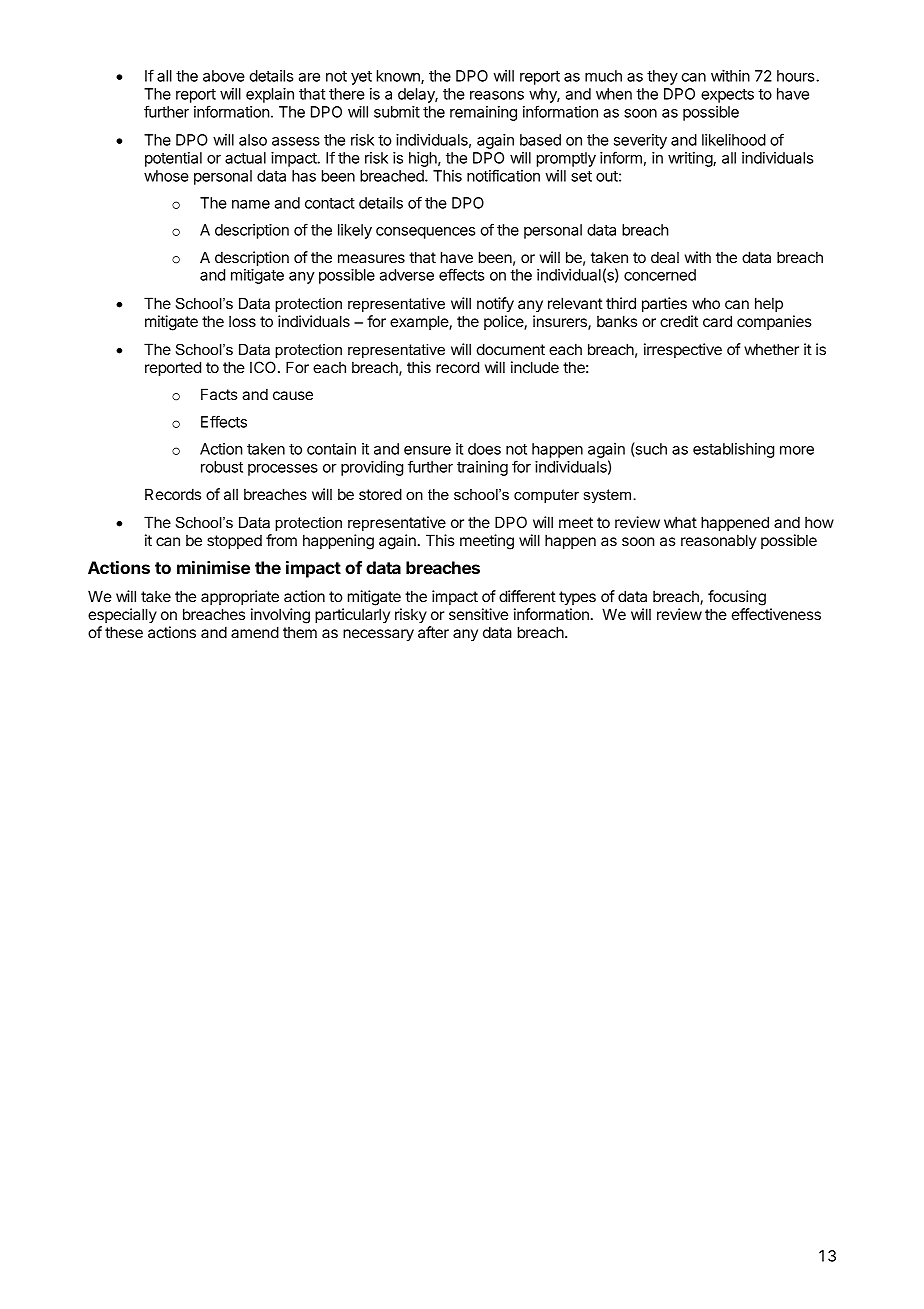 The width and height of the screenshot is (924, 1309). Describe the element at coordinates (222, 467) in the screenshot. I see `robust` at that location.
